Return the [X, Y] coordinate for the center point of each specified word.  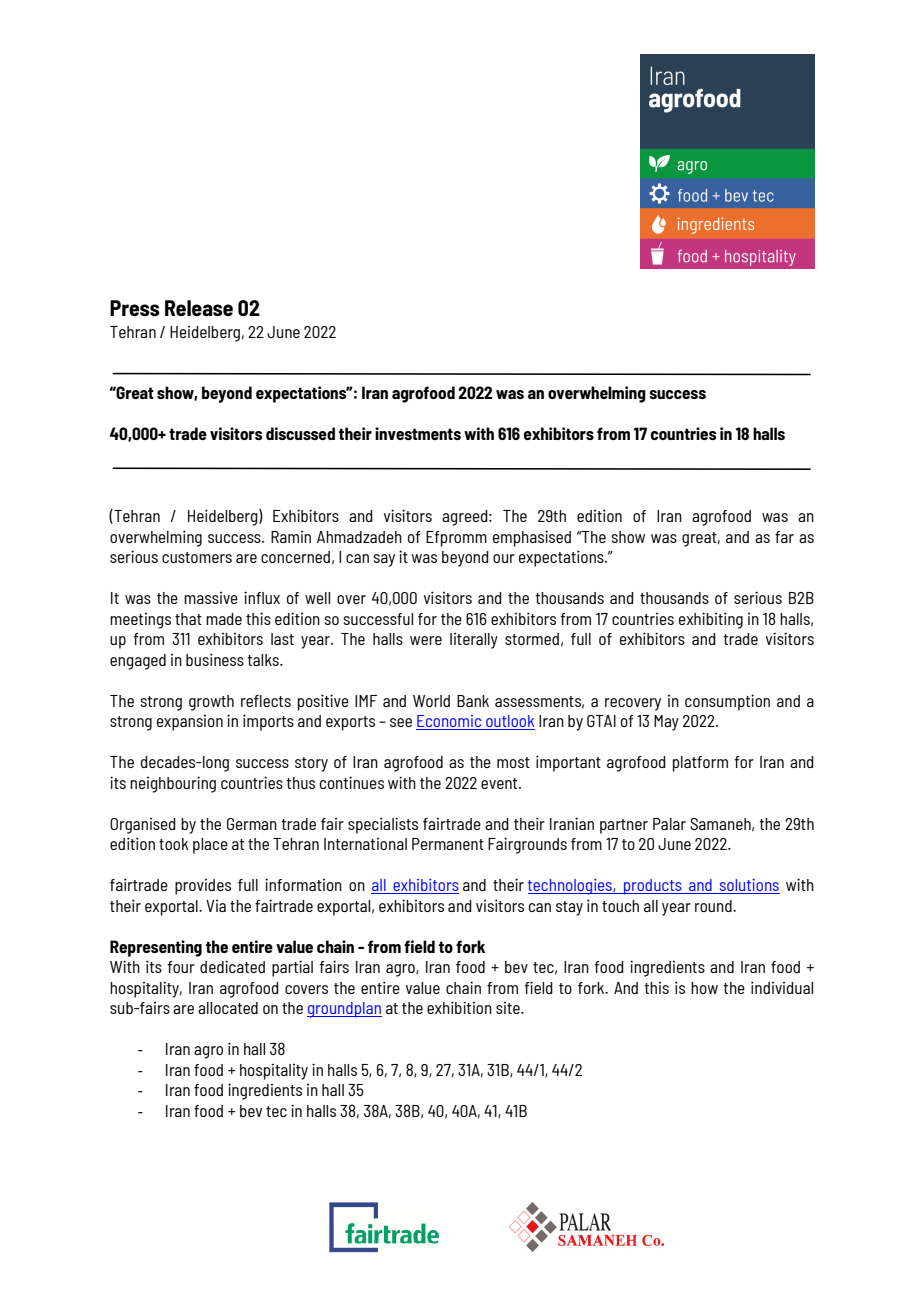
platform [700, 764]
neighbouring [173, 784]
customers [197, 557]
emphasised [532, 538]
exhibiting [711, 620]
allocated [228, 1008]
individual [782, 987]
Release [199, 308]
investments [418, 433]
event [500, 783]
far [784, 537]
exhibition [459, 1007]
